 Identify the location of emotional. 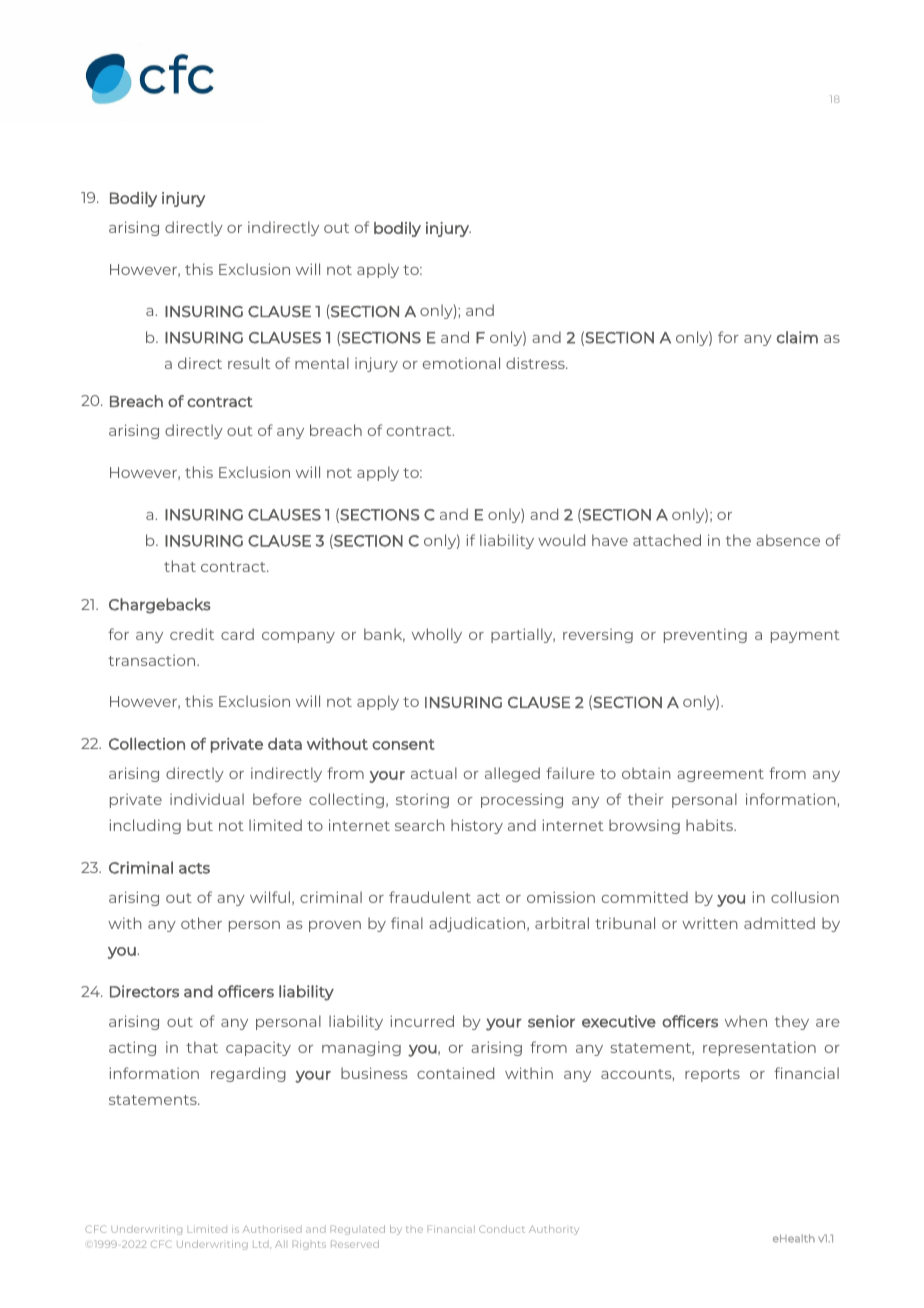
(461, 363).
